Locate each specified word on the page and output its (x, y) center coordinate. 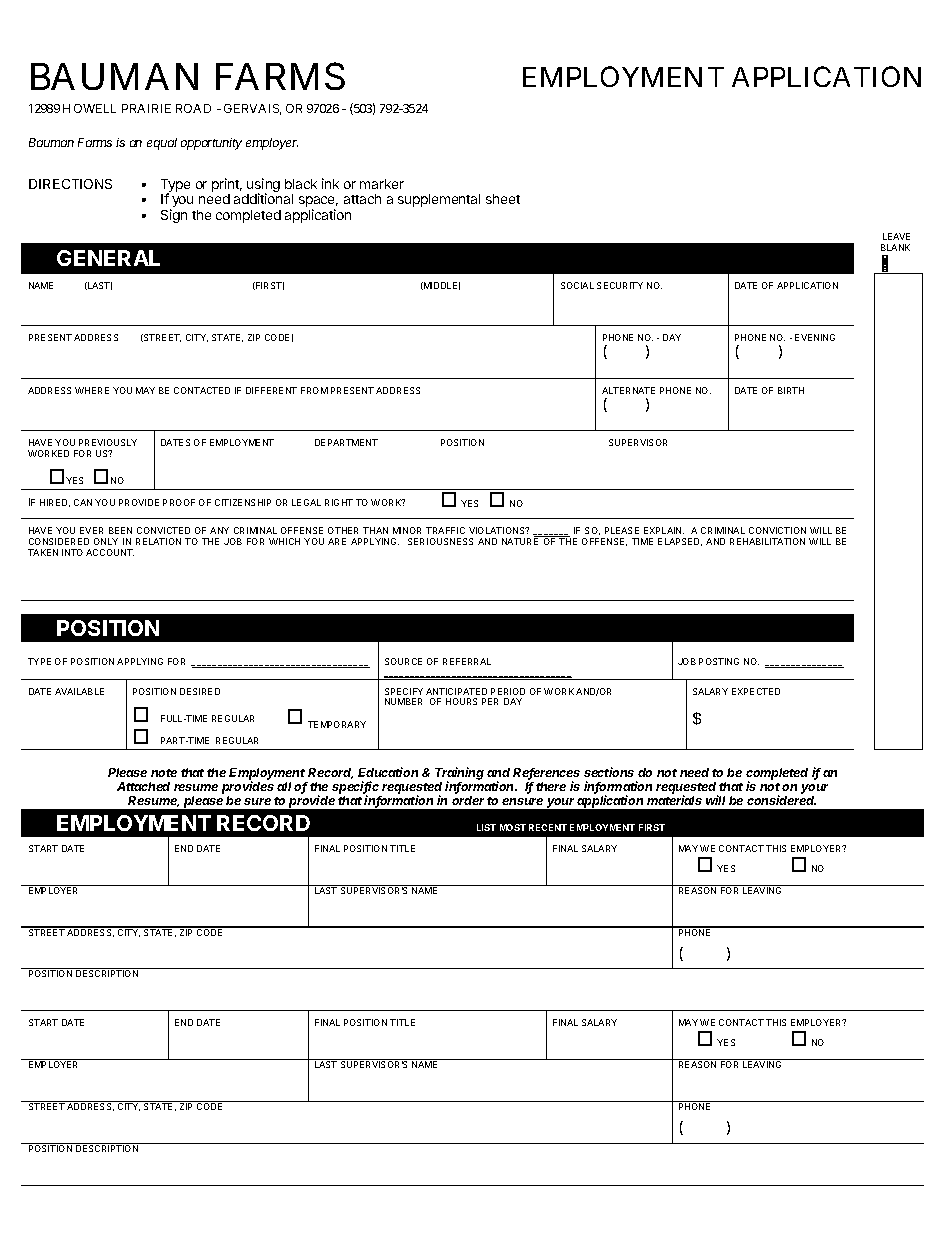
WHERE (92, 390)
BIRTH (791, 390)
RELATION (158, 541)
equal (162, 144)
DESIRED (200, 691)
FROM (314, 390)
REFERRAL (467, 661)
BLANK (895, 247)
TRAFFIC (445, 530)
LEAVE (896, 236)
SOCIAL (577, 285)
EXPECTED (756, 691)
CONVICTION (777, 530)
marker (382, 184)
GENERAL (108, 258)
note (164, 773)
